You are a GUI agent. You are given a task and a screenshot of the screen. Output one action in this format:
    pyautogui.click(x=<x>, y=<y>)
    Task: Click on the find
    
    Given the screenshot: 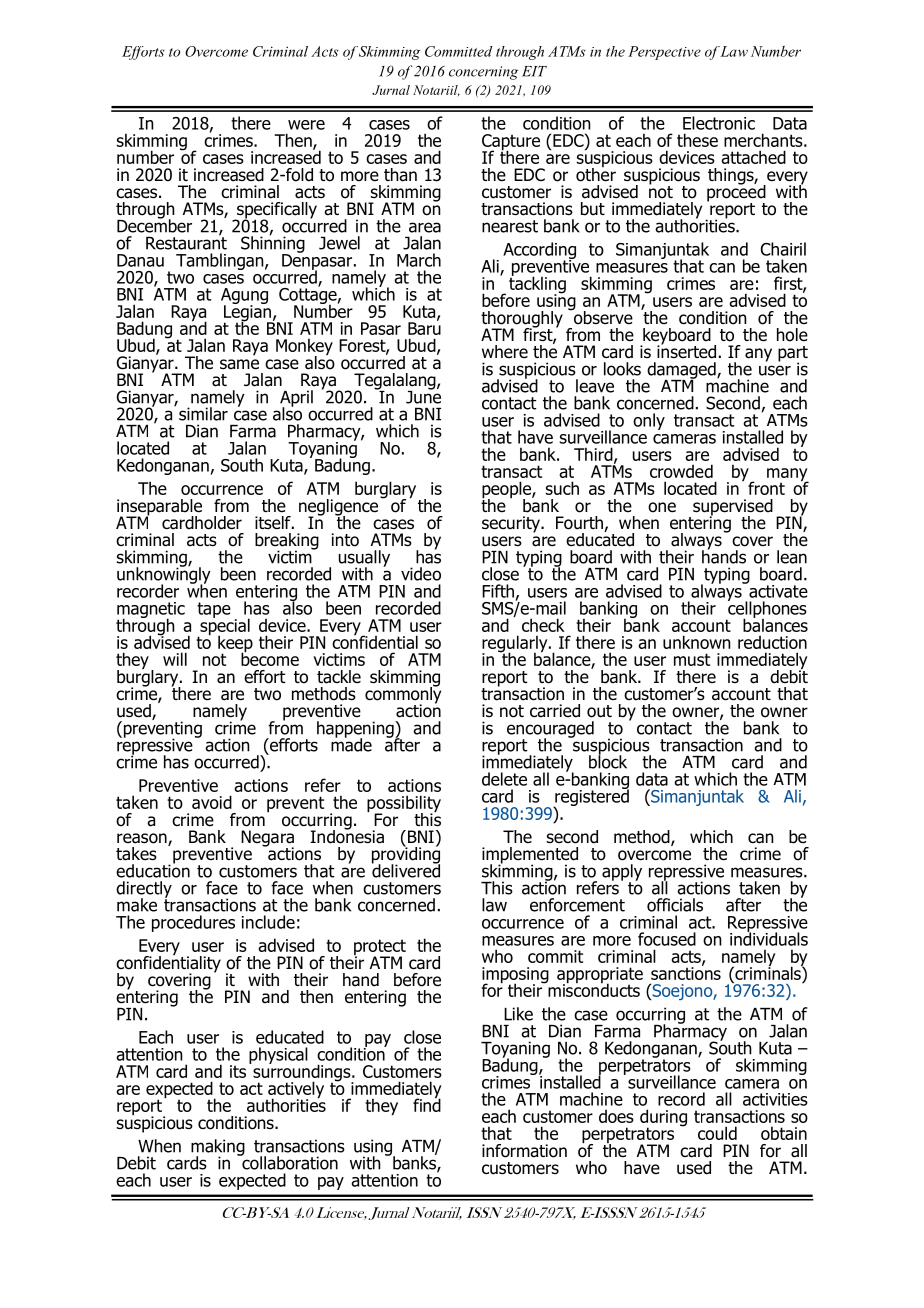 What is the action you would take?
    pyautogui.click(x=427, y=1104)
